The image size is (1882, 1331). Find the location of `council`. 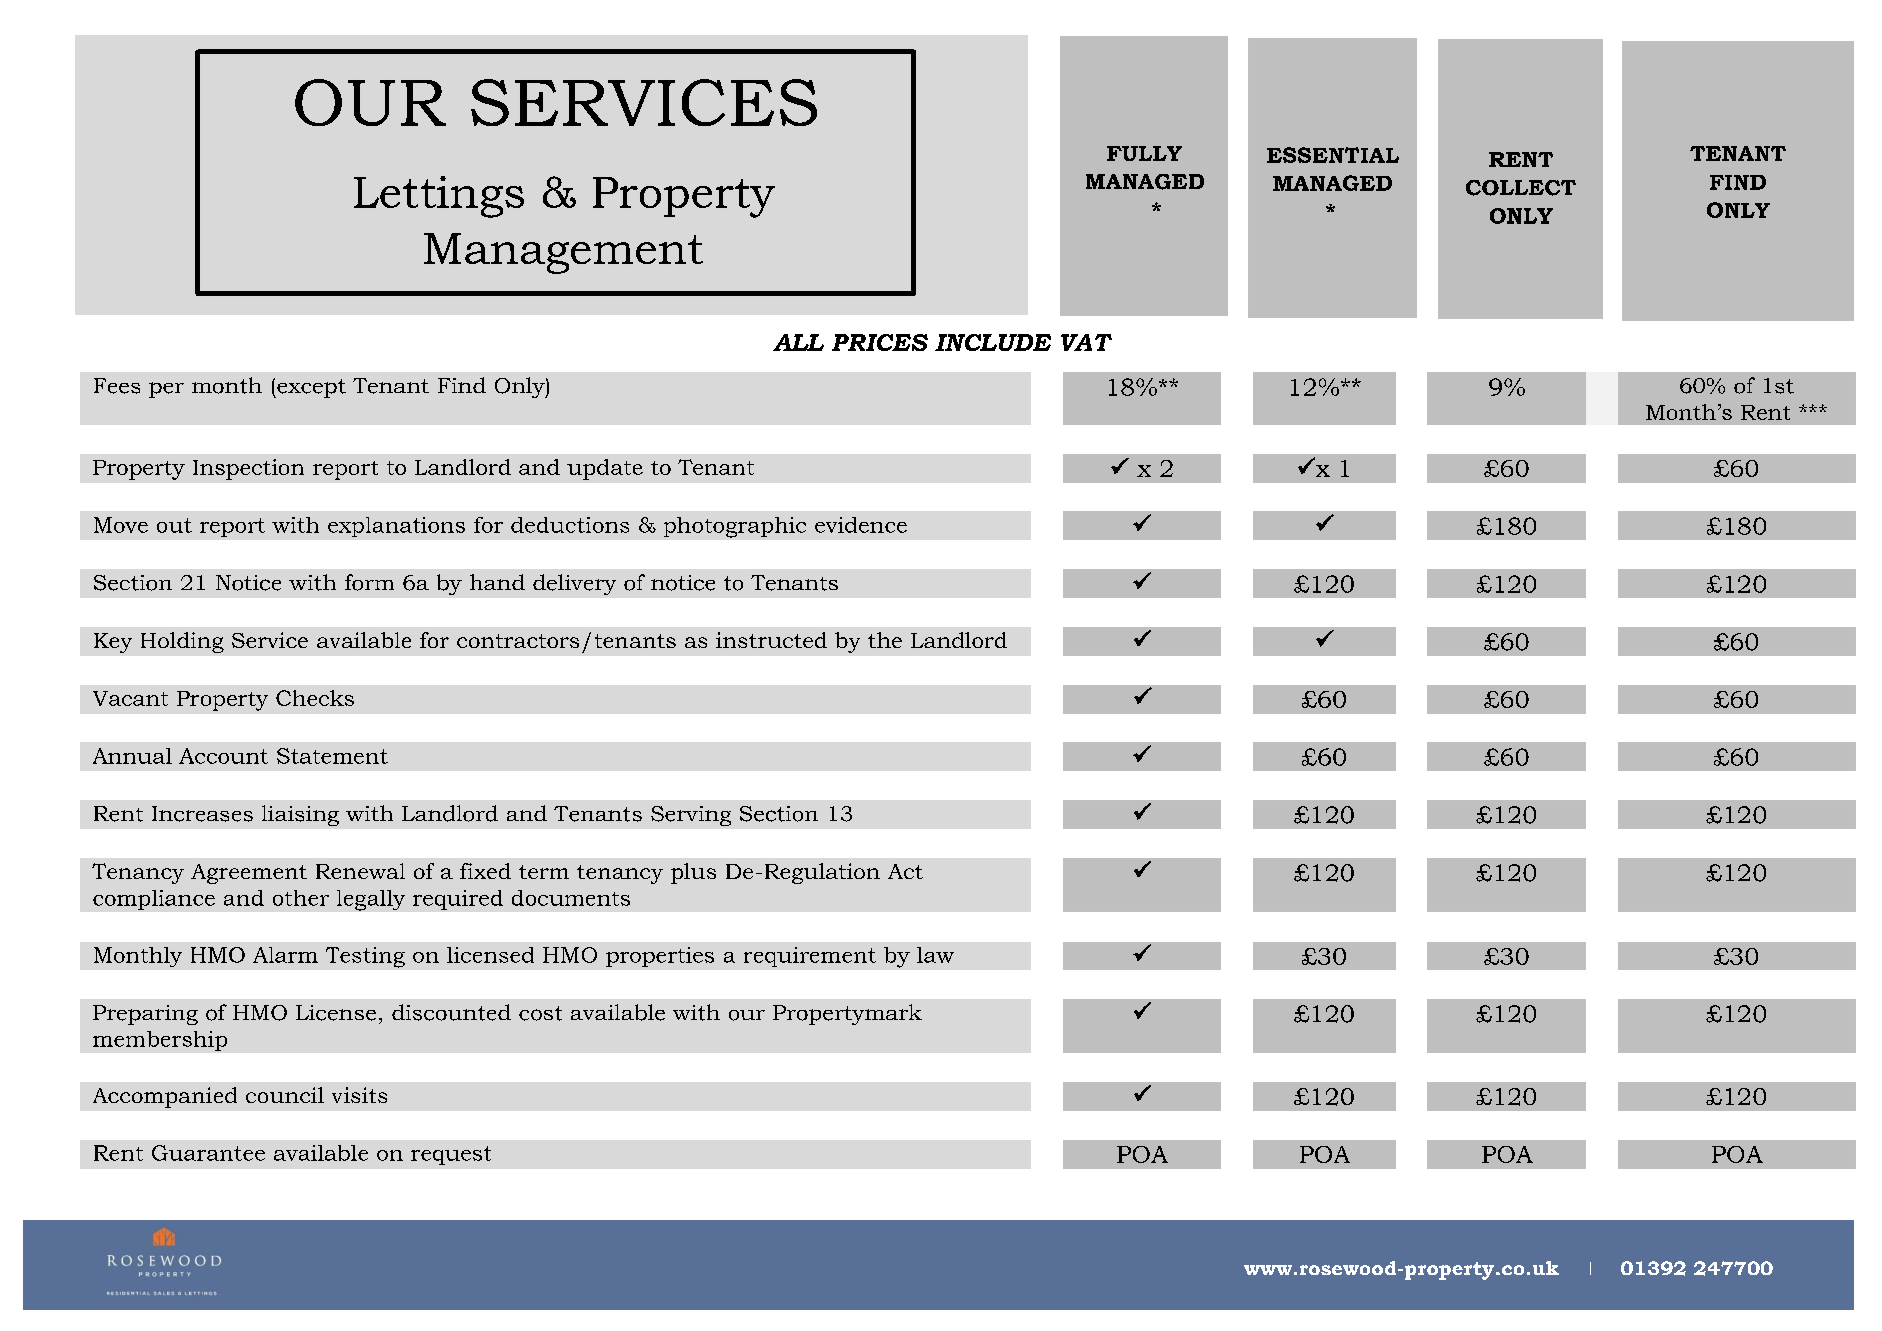

council is located at coordinates (285, 1095).
